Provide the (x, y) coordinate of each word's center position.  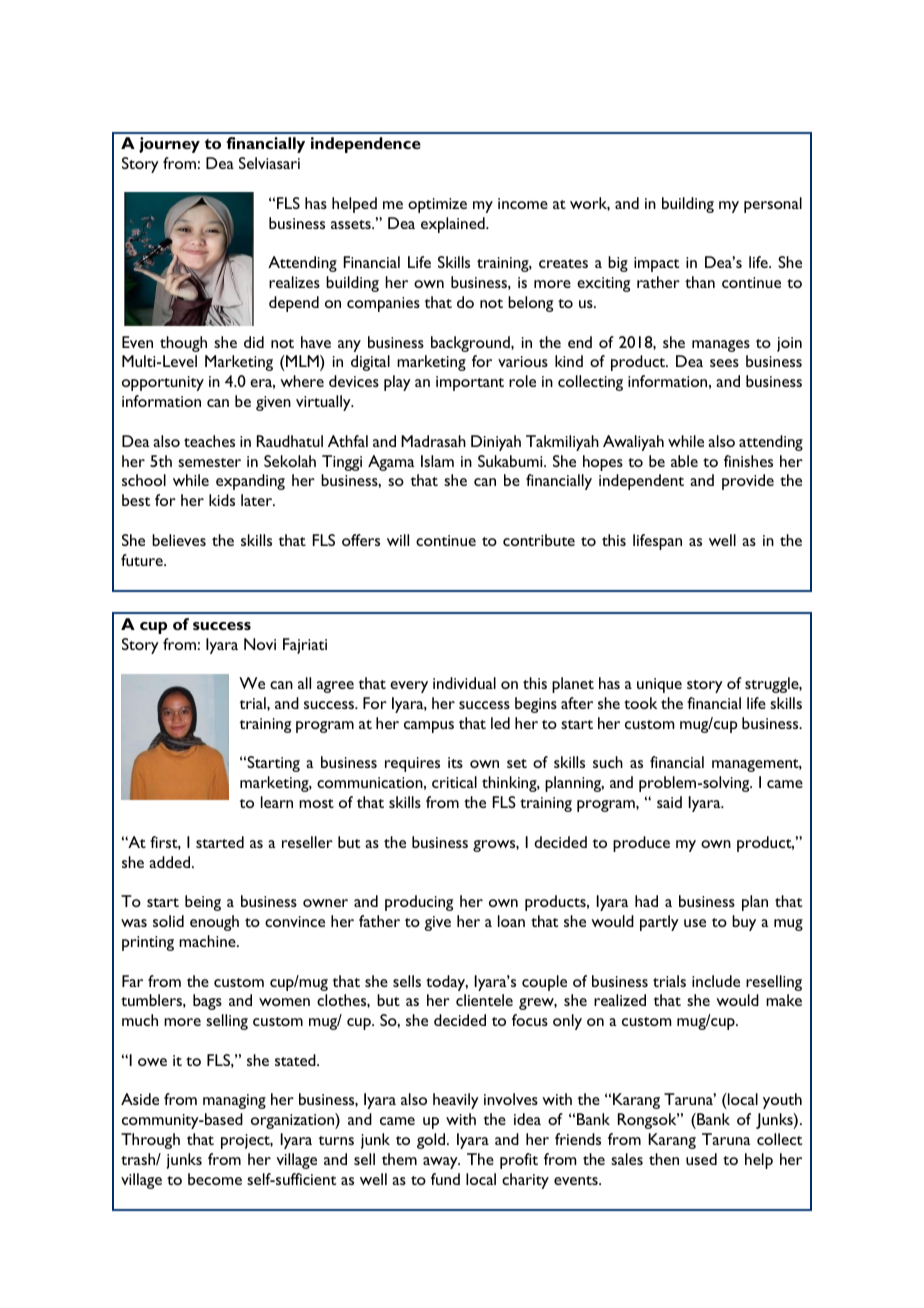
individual (464, 683)
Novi (260, 644)
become (215, 1179)
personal (773, 205)
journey (169, 145)
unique (659, 685)
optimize (437, 205)
